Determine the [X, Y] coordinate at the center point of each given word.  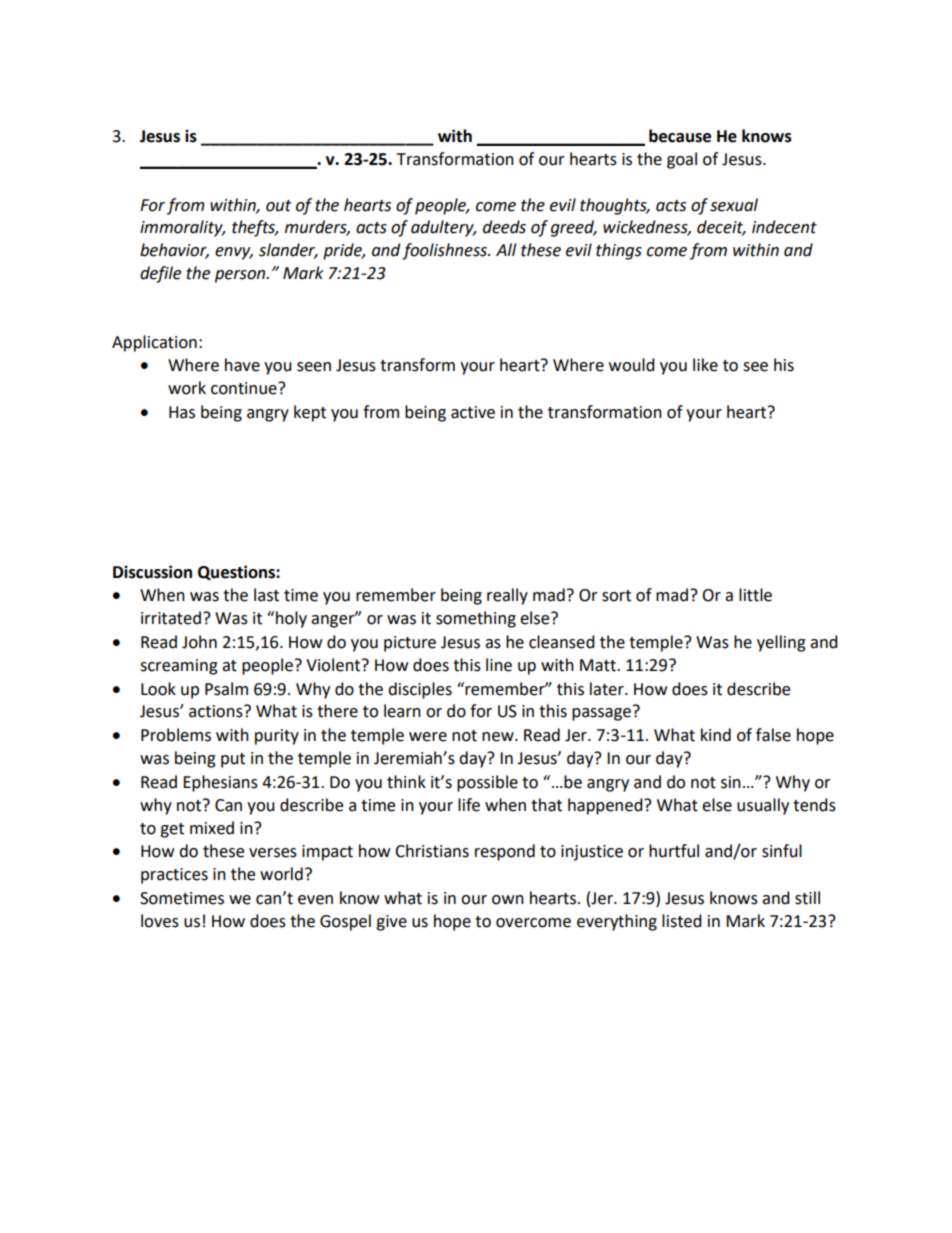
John [199, 642]
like [705, 365]
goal [682, 160]
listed [682, 921]
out [278, 206]
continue [245, 388]
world [281, 874]
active [473, 412]
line [499, 665]
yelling [781, 643]
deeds [504, 227]
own [508, 900]
